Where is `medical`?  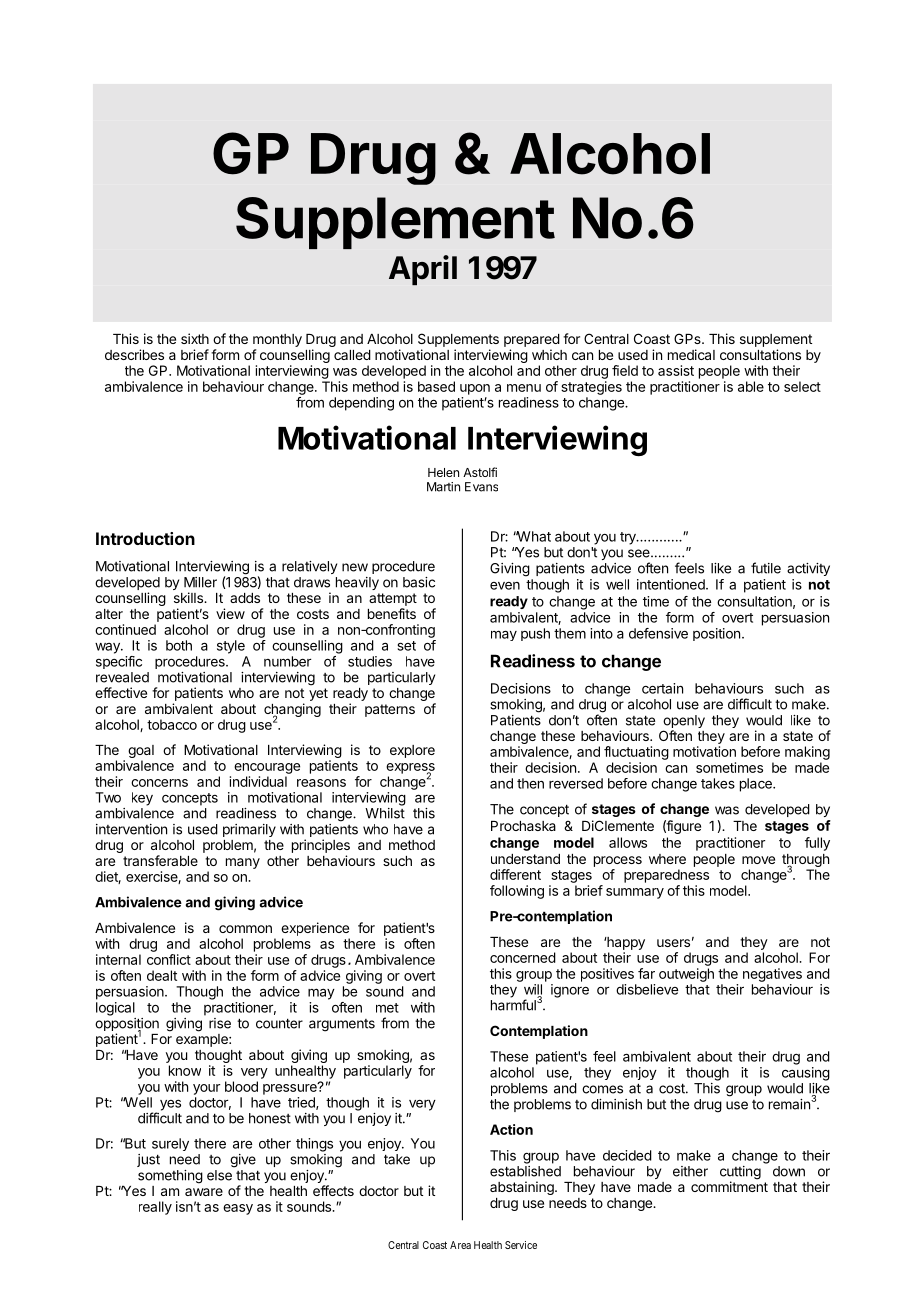 medical is located at coordinates (691, 354).
